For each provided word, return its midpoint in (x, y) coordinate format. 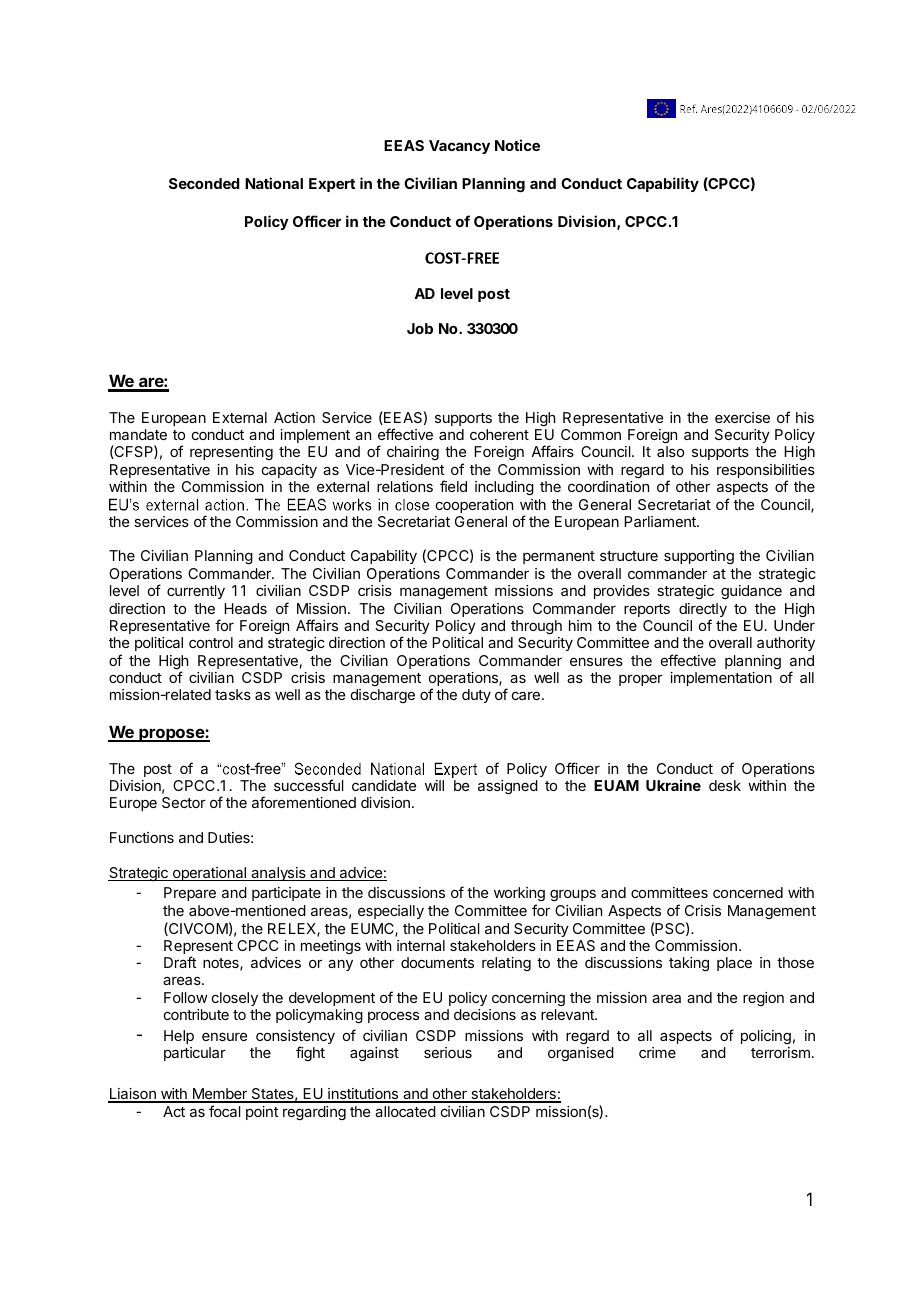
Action (294, 417)
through (536, 627)
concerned (748, 892)
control (211, 642)
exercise (742, 417)
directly (703, 611)
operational (210, 874)
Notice (517, 145)
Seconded (204, 183)
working (519, 896)
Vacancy (459, 147)
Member (219, 1095)
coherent (499, 434)
